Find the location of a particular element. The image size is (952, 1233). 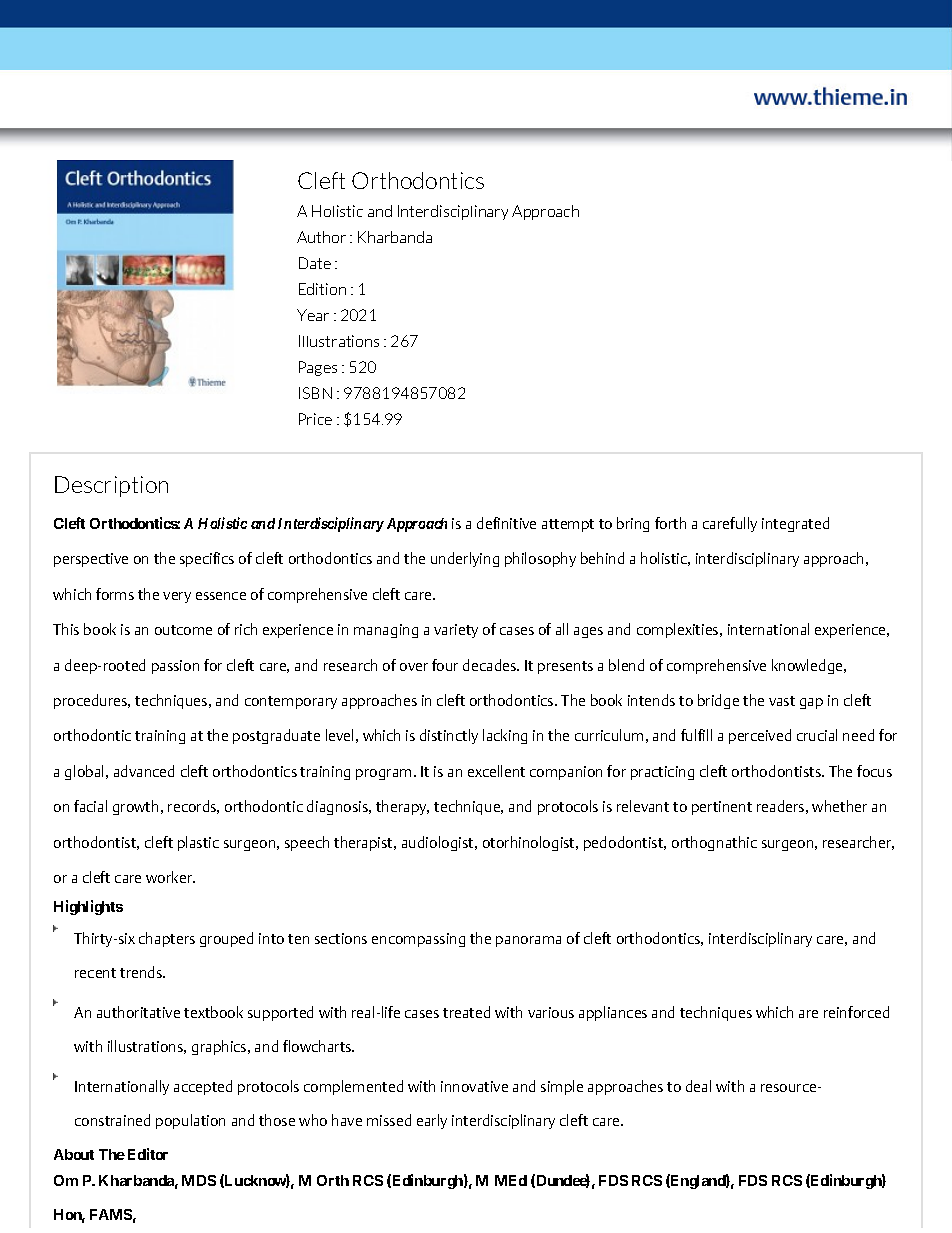

Year is located at coordinates (313, 315).
